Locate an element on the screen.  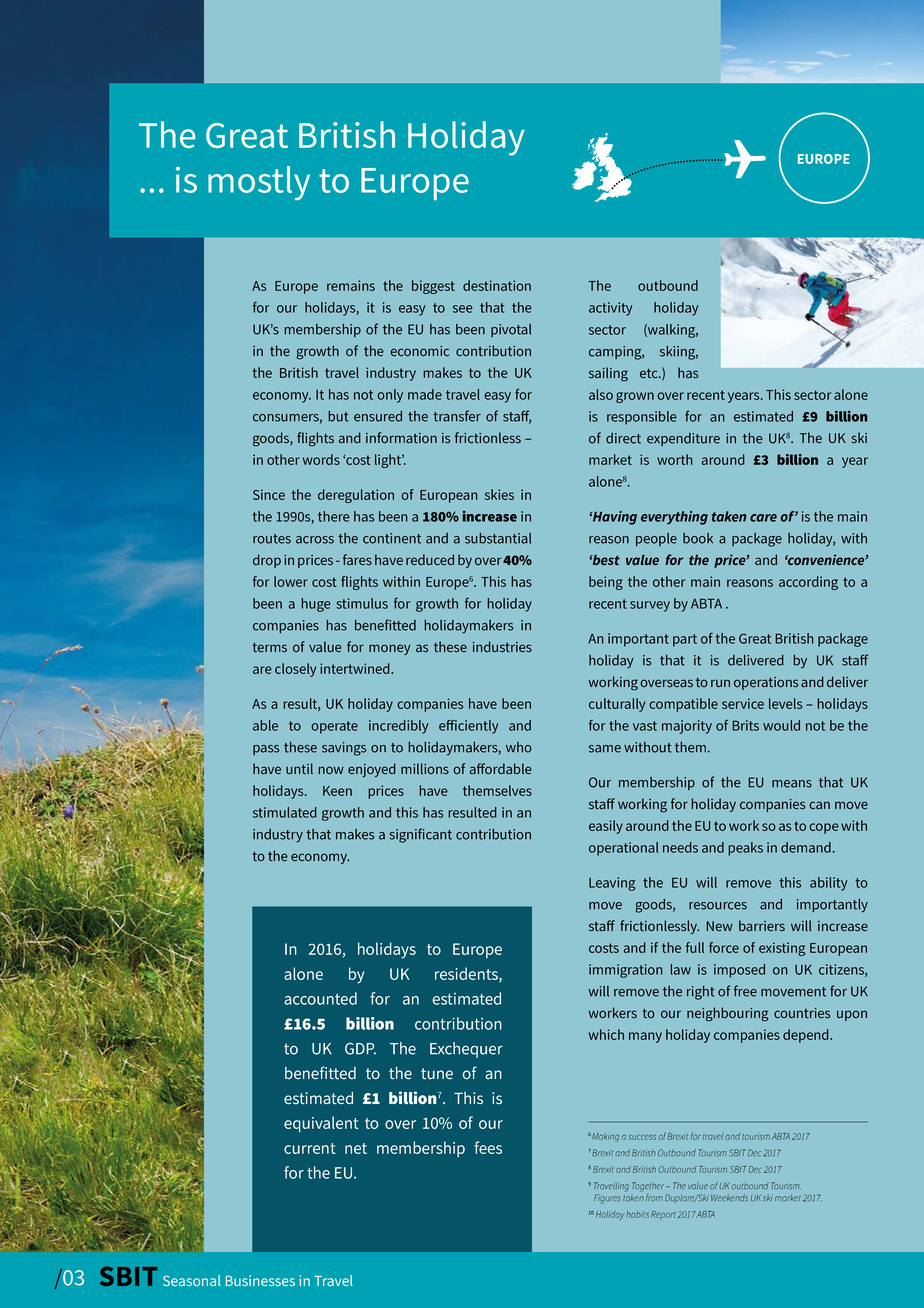
destination is located at coordinates (497, 285).
